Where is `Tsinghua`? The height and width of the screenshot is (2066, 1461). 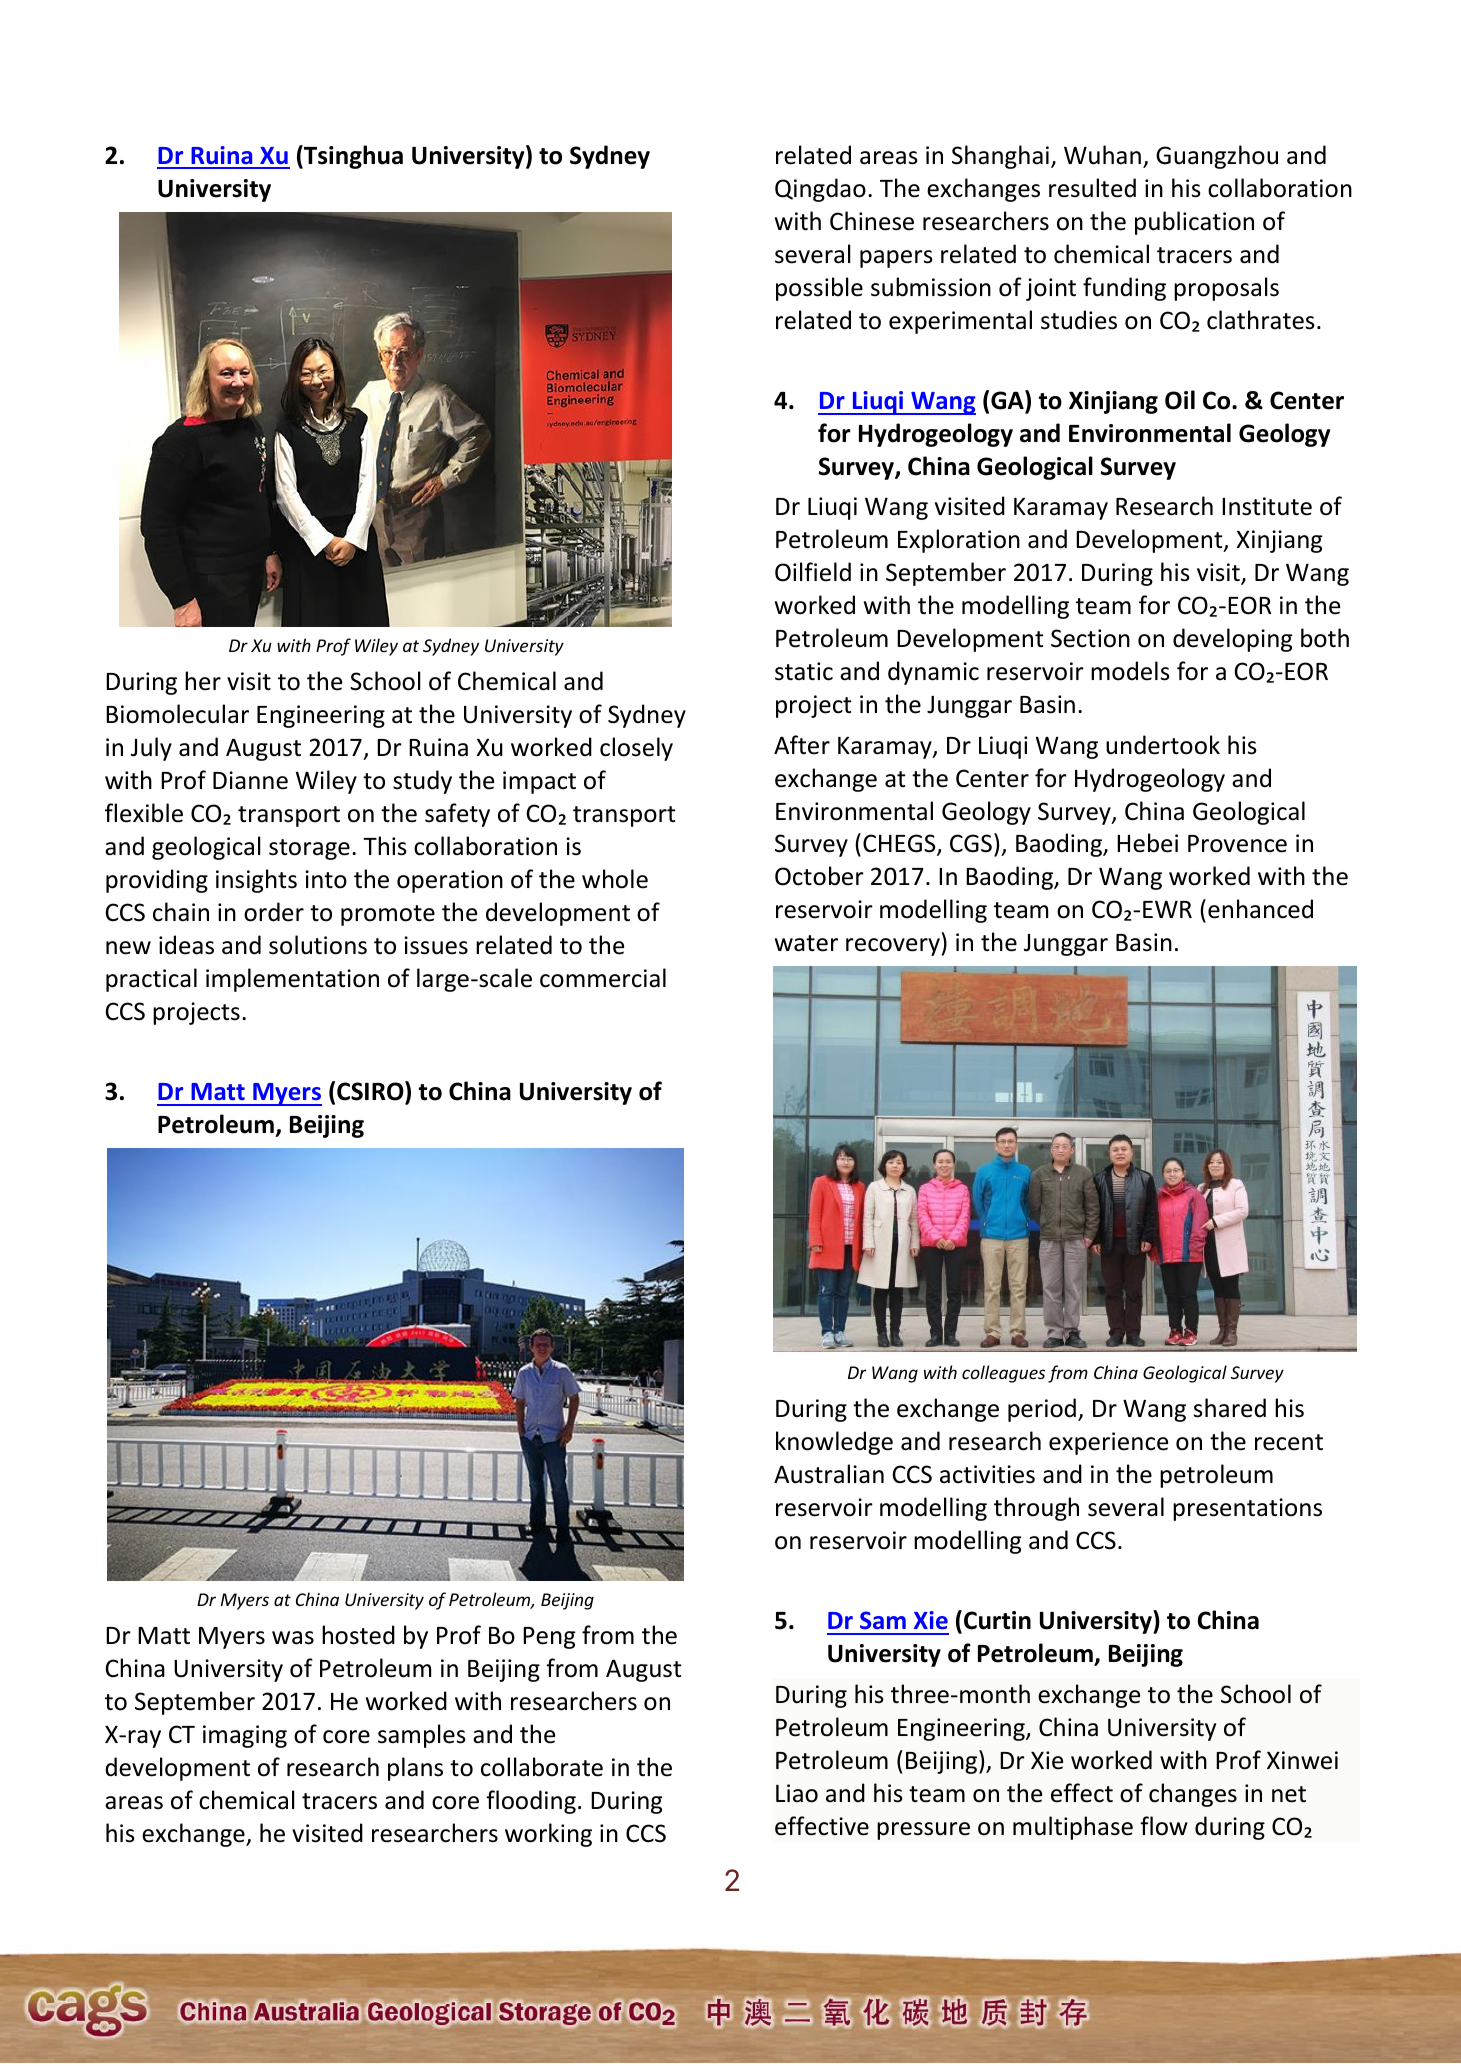
Tsinghua is located at coordinates (352, 157).
